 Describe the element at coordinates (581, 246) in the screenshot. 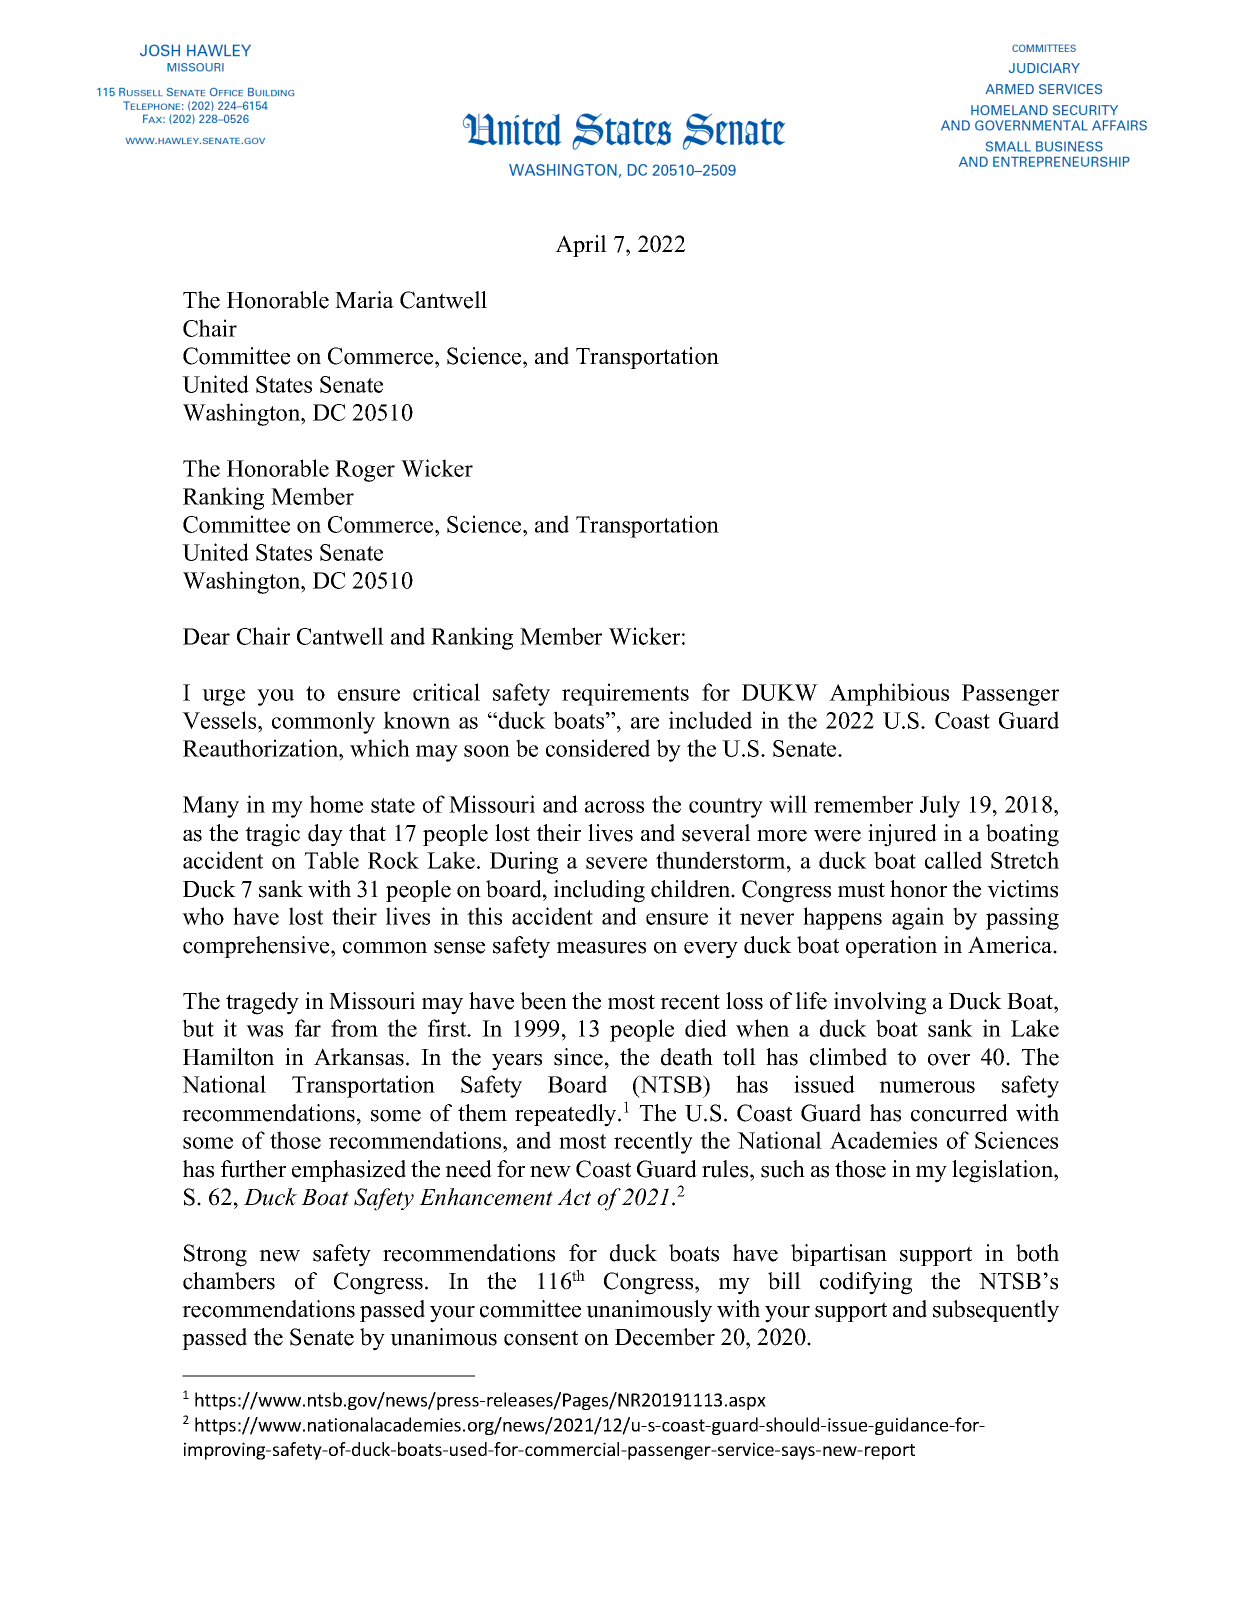

I see `April` at that location.
